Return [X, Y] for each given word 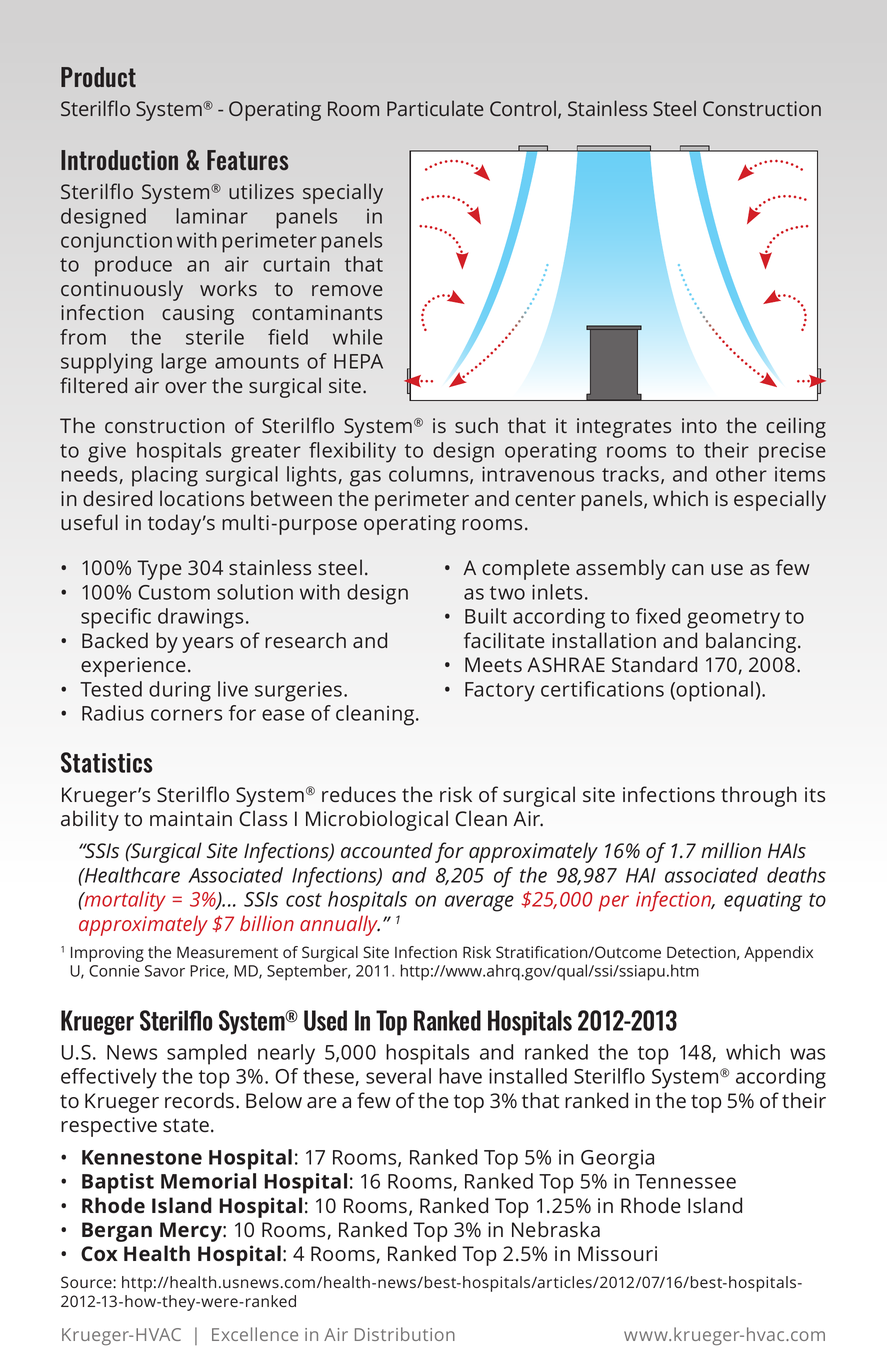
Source [87, 1282]
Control [523, 108]
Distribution [405, 1334]
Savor [165, 971]
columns [430, 475]
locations [202, 498]
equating [763, 901]
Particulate [435, 108]
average [479, 903]
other [741, 474]
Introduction [119, 160]
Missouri [617, 1254]
